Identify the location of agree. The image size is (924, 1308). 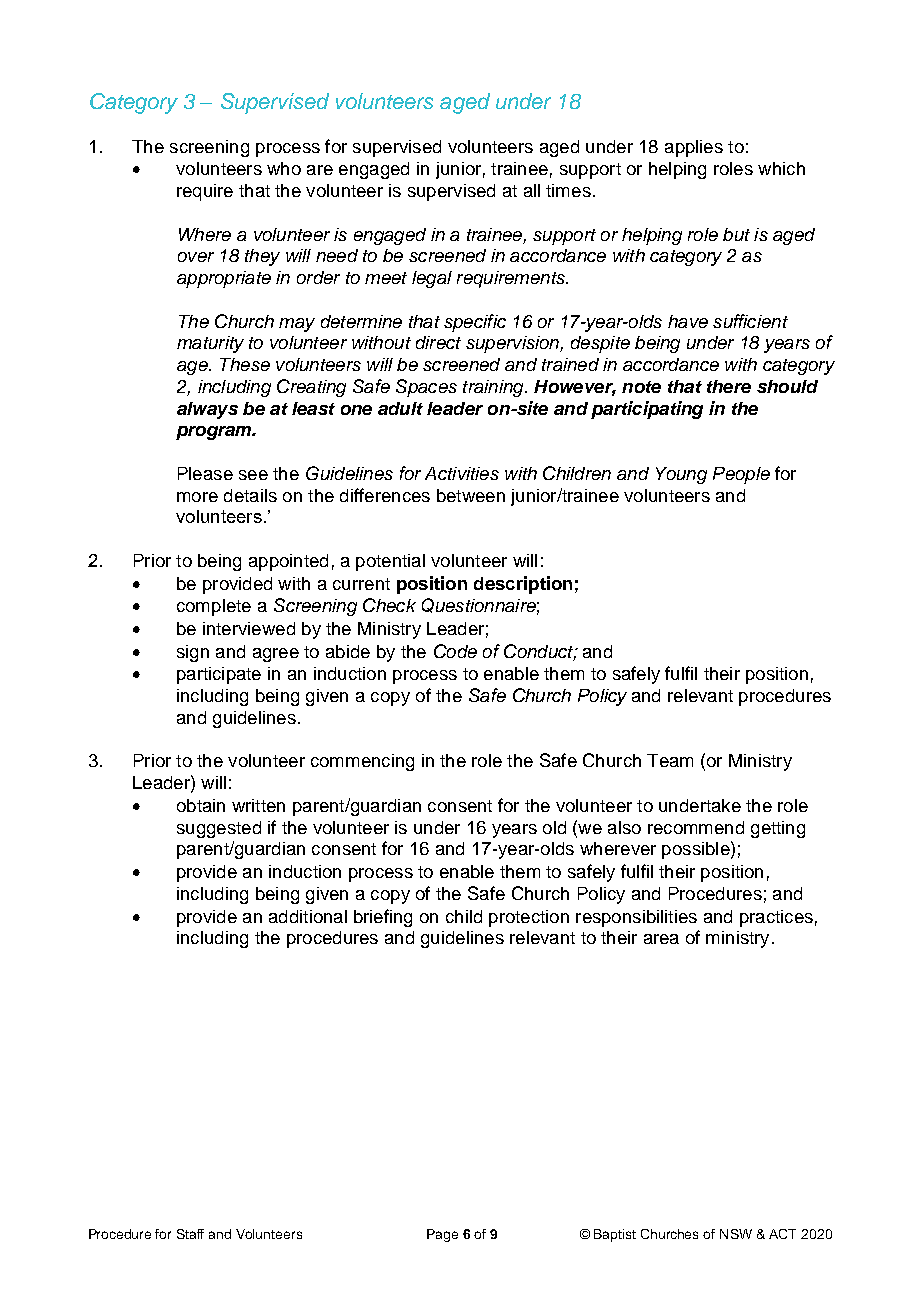
(276, 655).
